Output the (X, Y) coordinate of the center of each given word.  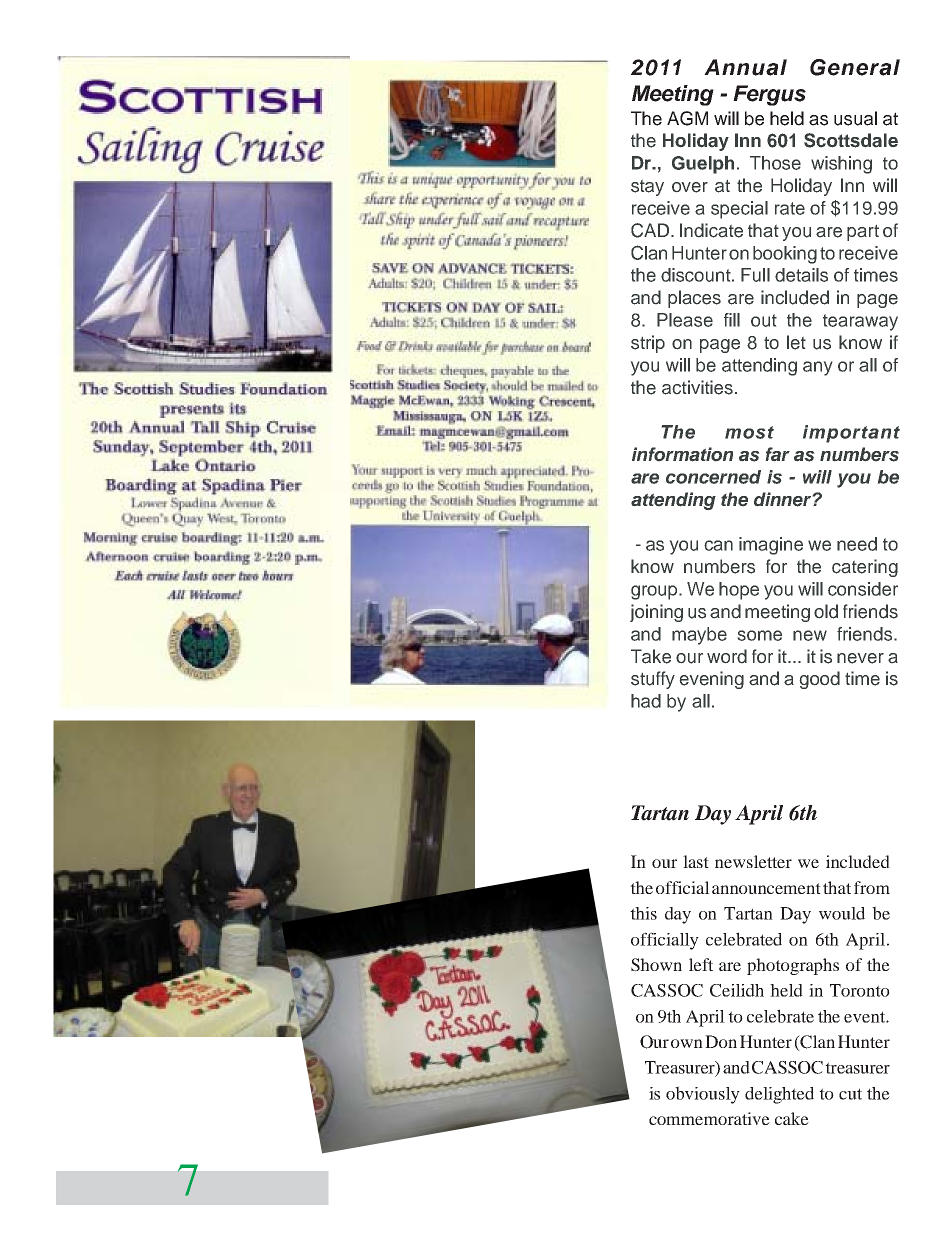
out (764, 320)
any (817, 368)
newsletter (753, 861)
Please (685, 320)
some (760, 635)
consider (863, 589)
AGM (687, 118)
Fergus (769, 95)
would (842, 913)
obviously (703, 1095)
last (696, 861)
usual (855, 118)
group (655, 592)
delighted (779, 1095)
